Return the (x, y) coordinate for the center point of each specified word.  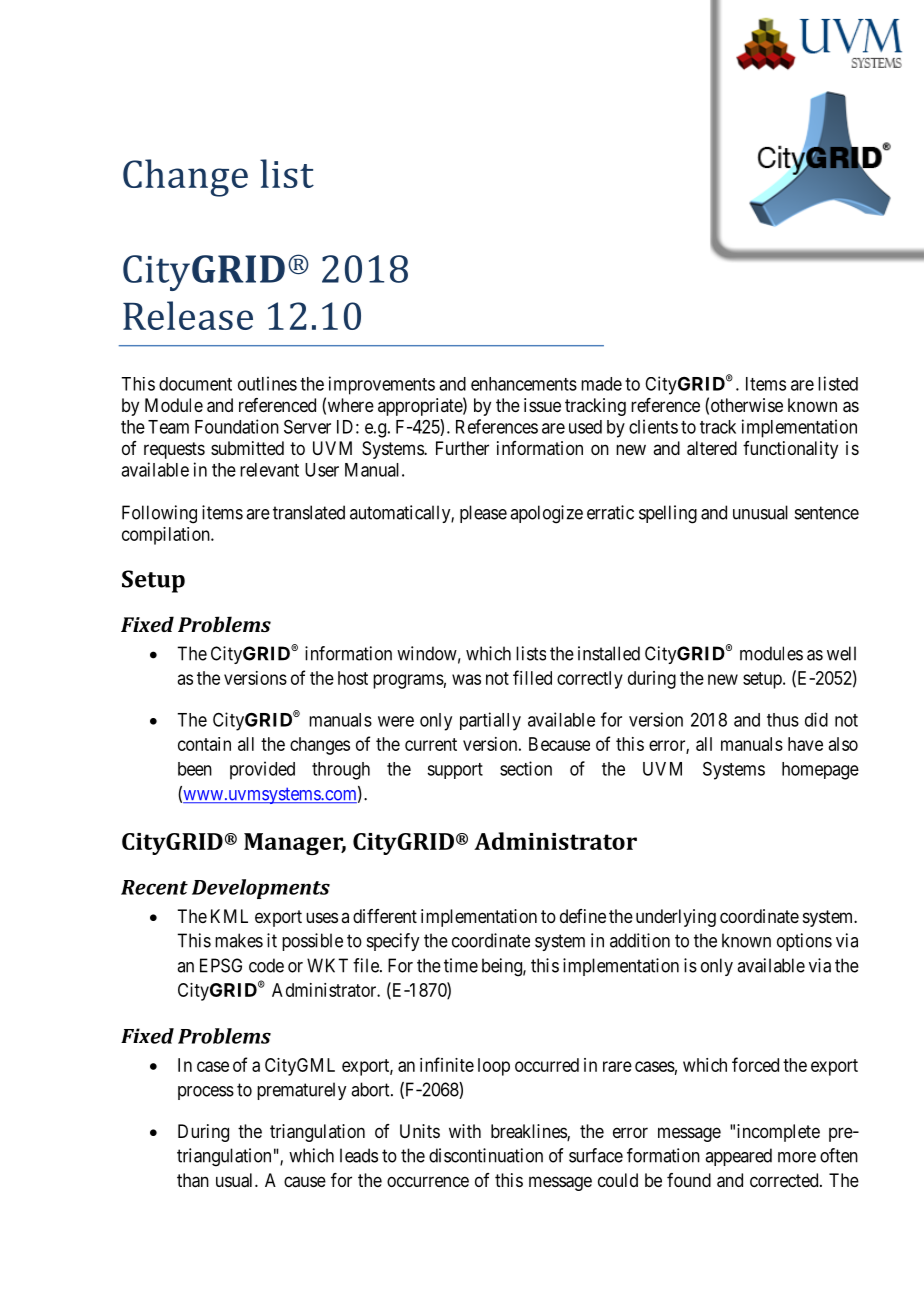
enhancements (524, 384)
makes (239, 940)
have (805, 744)
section (526, 768)
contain (204, 744)
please (483, 514)
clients (653, 426)
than (193, 1180)
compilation (167, 536)
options (804, 942)
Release (188, 315)
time (461, 965)
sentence (827, 513)
